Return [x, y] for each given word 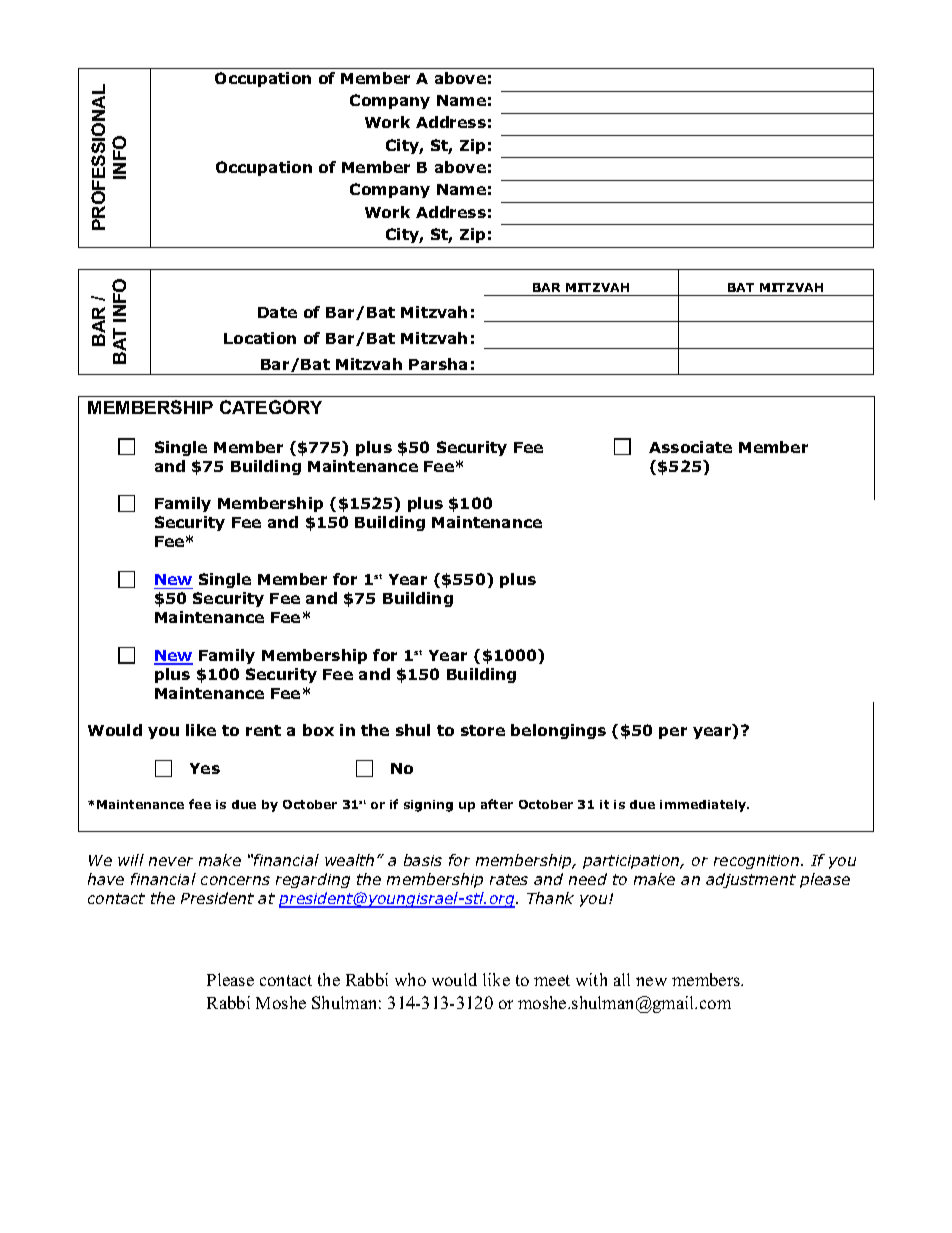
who [410, 979]
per [673, 733]
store [483, 730]
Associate [690, 447]
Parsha [438, 364]
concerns [235, 880]
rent [263, 730]
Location [260, 338]
